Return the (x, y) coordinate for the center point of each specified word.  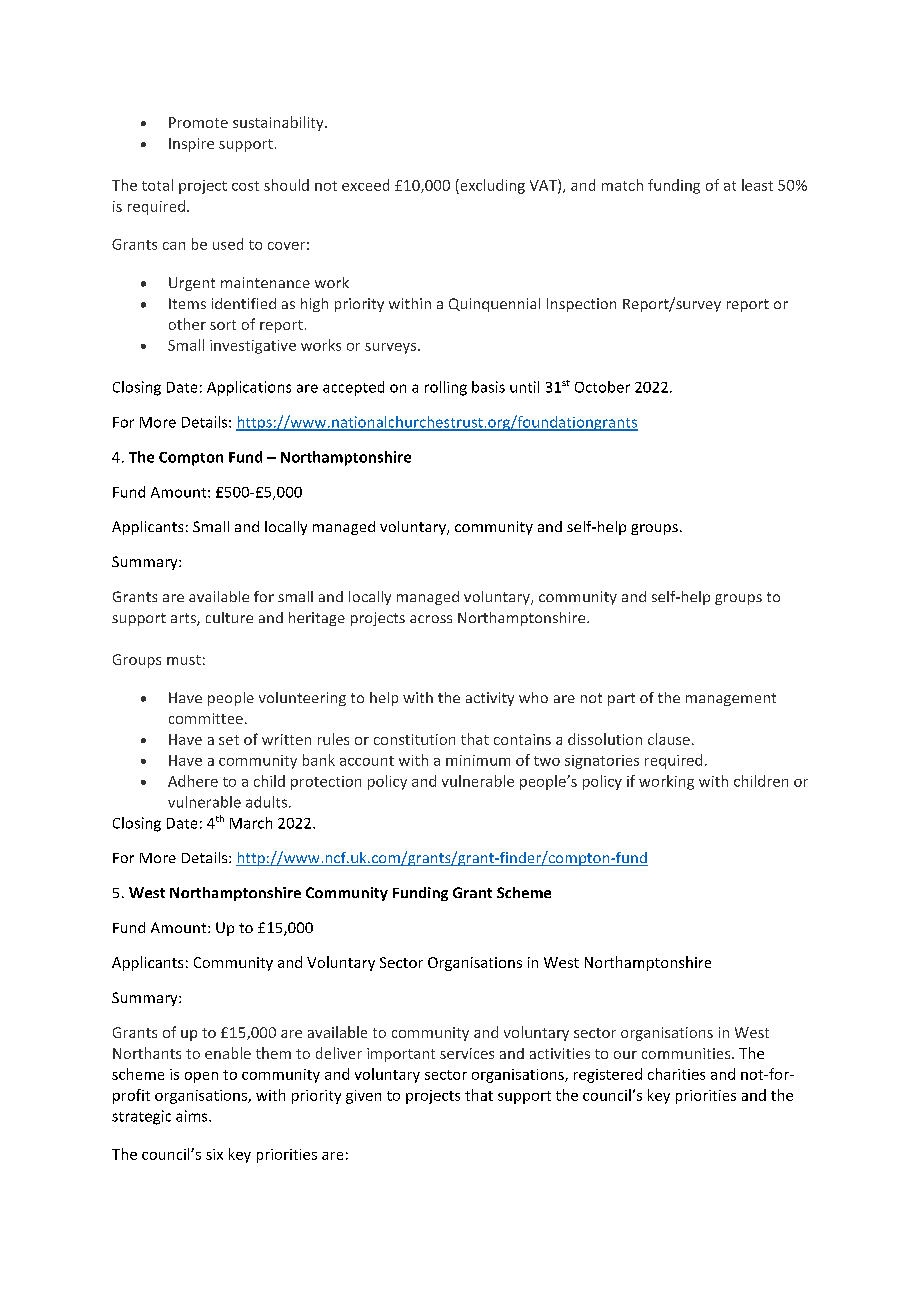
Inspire (191, 145)
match (622, 185)
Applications (249, 388)
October (602, 387)
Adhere (193, 781)
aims (193, 1116)
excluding (491, 186)
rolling (446, 388)
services (467, 1053)
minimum (478, 760)
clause (669, 739)
